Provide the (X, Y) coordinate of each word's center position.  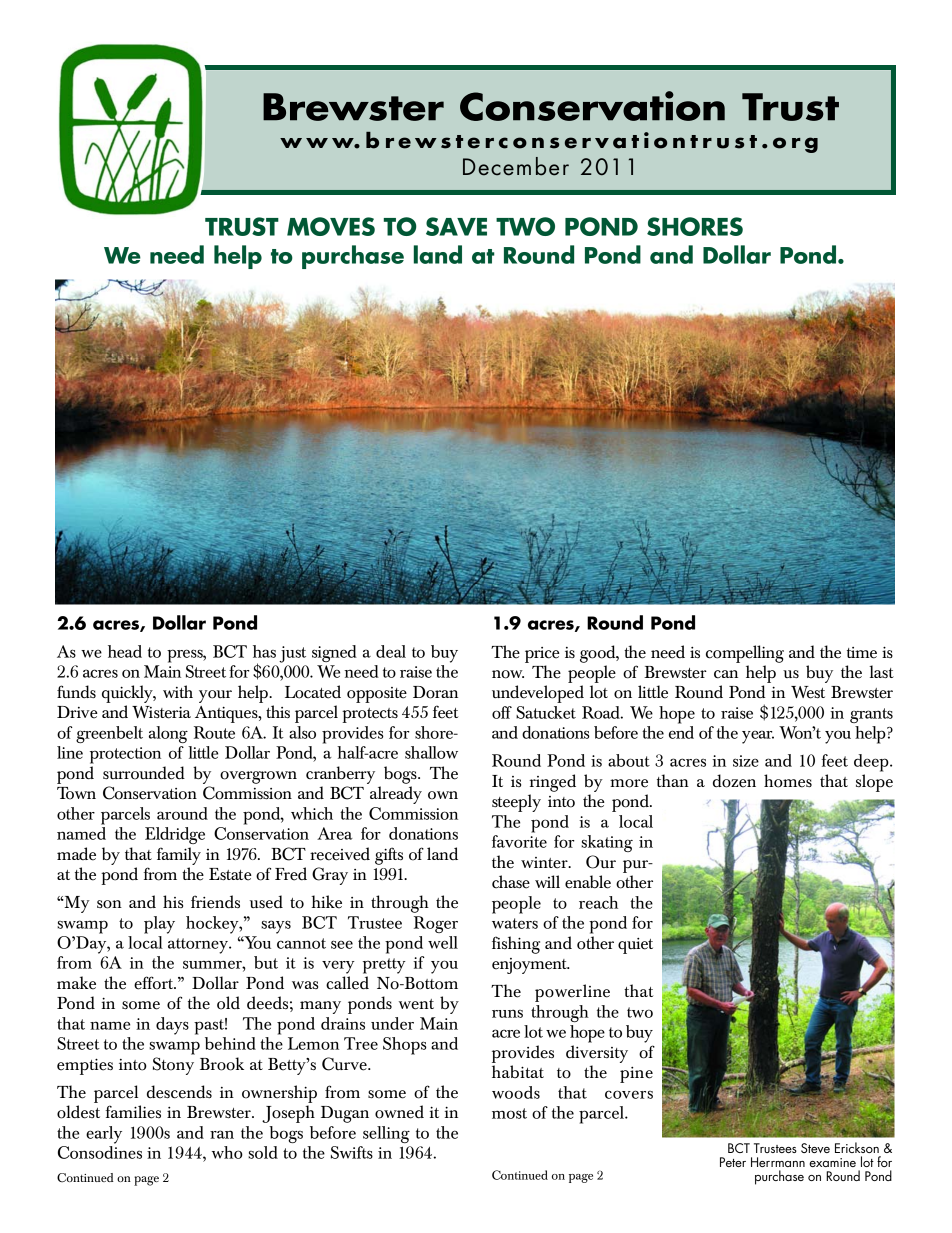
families (133, 1112)
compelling (745, 654)
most (509, 1113)
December (516, 166)
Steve (815, 1148)
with (178, 691)
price (542, 655)
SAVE (456, 226)
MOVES (331, 226)
